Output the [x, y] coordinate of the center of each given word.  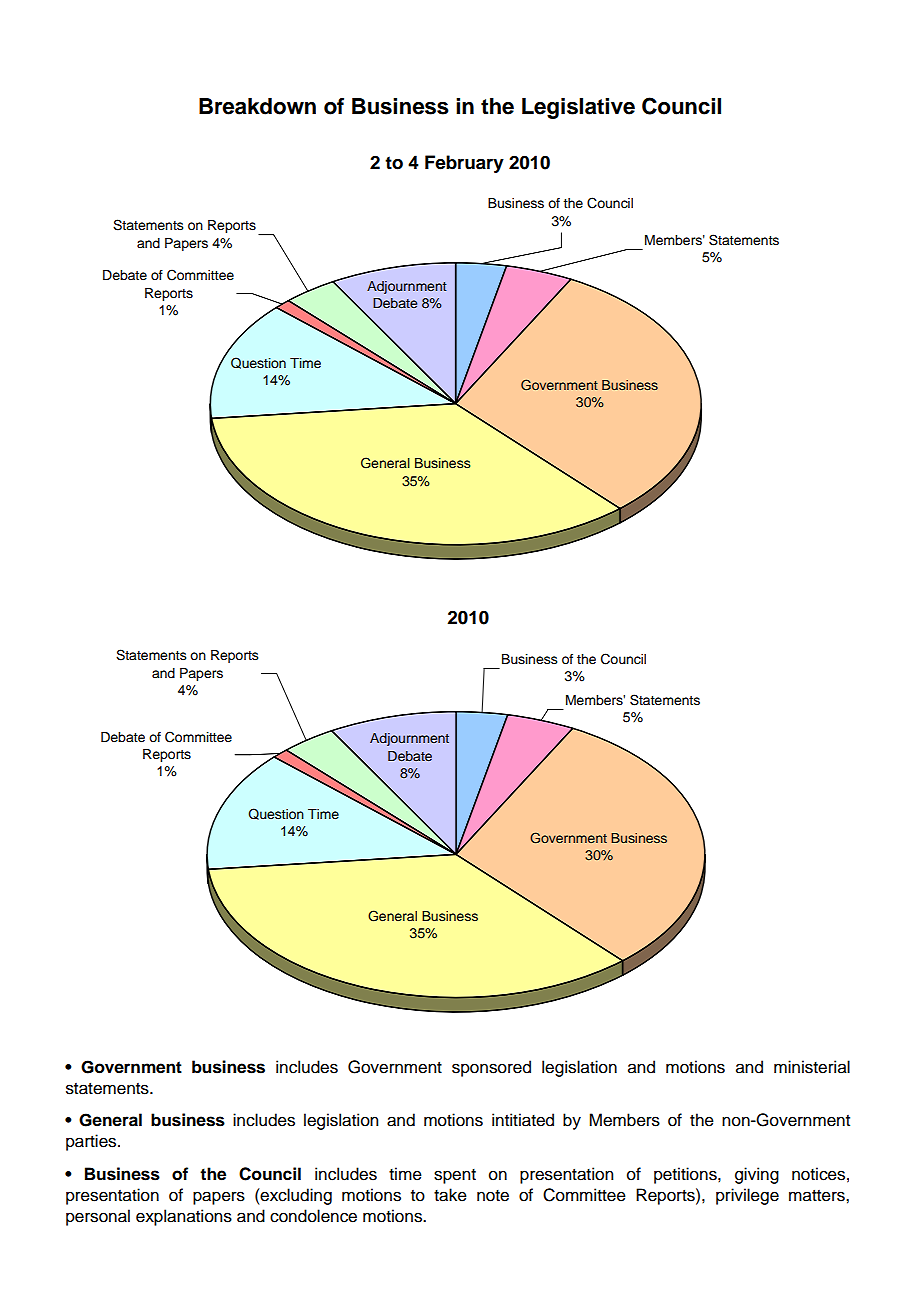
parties [92, 1142]
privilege [747, 1196]
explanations [184, 1217]
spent [455, 1176]
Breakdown [257, 106]
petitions [686, 1175]
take [450, 1195]
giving [757, 1175]
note [493, 1196]
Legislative [578, 108]
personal [98, 1217]
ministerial [812, 1067]
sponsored [491, 1068]
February [464, 164]
